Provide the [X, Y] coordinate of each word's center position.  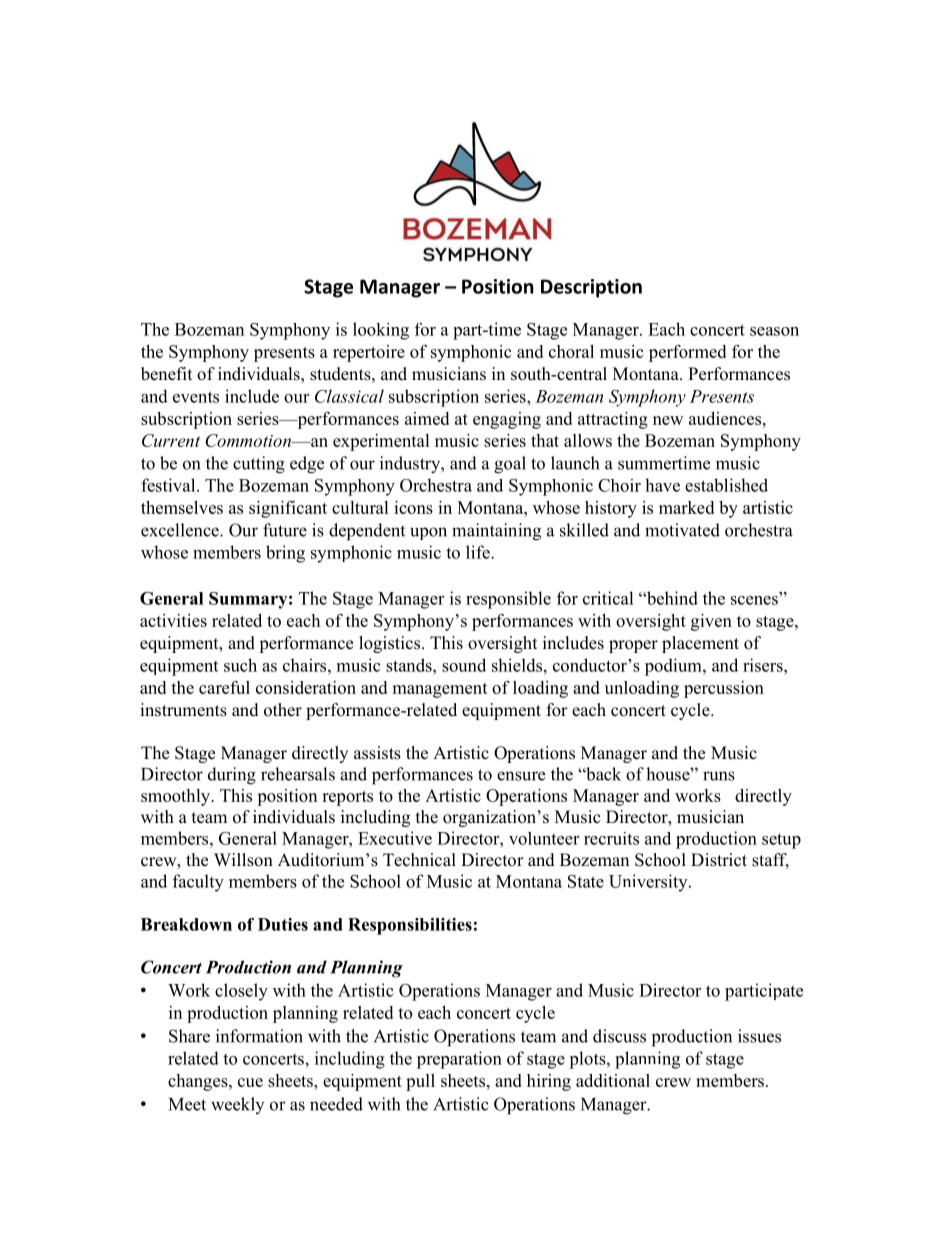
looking [381, 331]
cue [250, 1082]
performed [687, 353]
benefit [166, 374]
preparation [459, 1060]
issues [759, 1036]
